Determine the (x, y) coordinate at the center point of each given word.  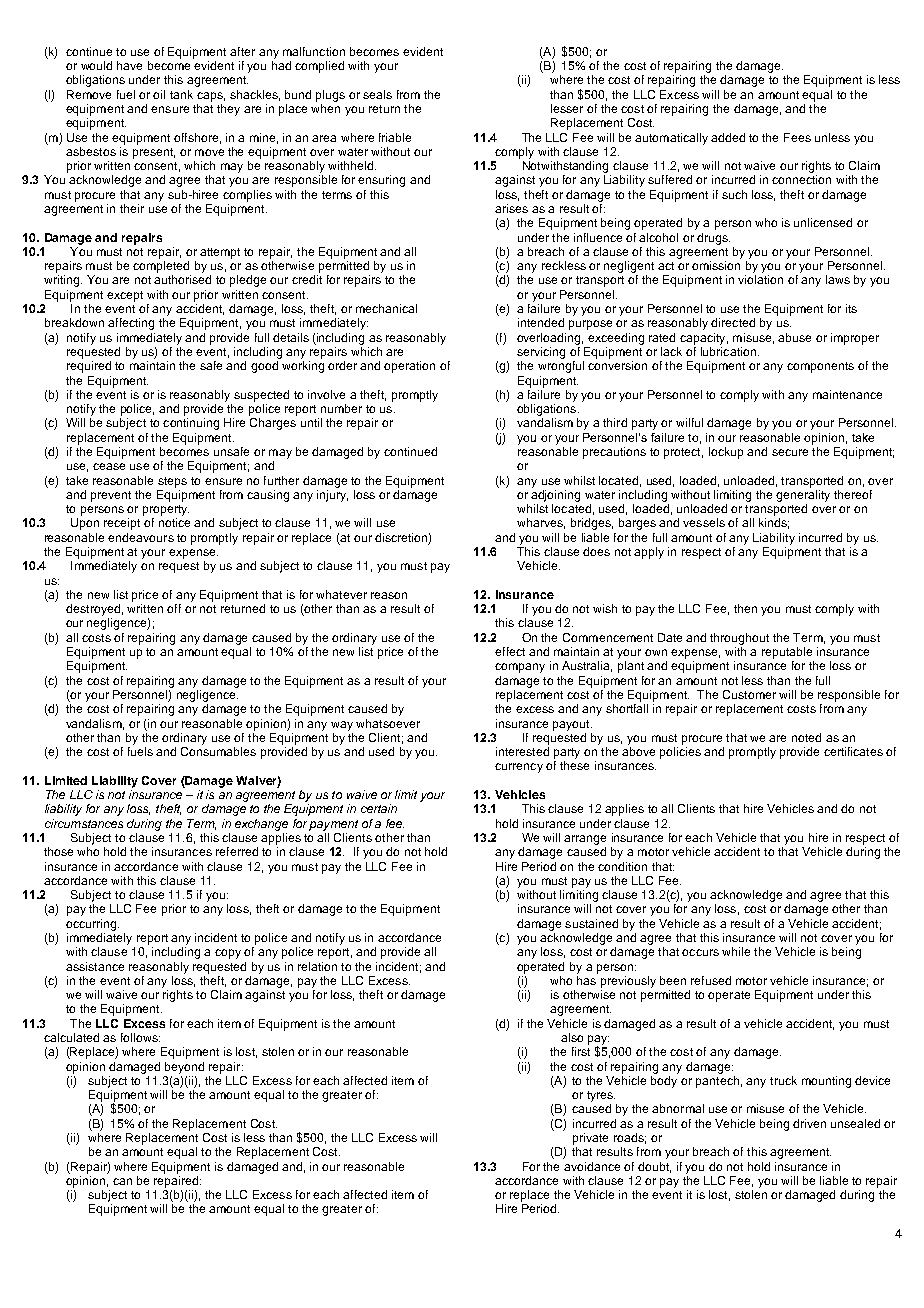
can (122, 1181)
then (745, 608)
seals (377, 94)
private (590, 1139)
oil (159, 94)
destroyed (93, 610)
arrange (585, 840)
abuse (794, 337)
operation (409, 367)
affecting (131, 324)
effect (510, 651)
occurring (92, 925)
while (736, 951)
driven (809, 1123)
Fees (797, 137)
